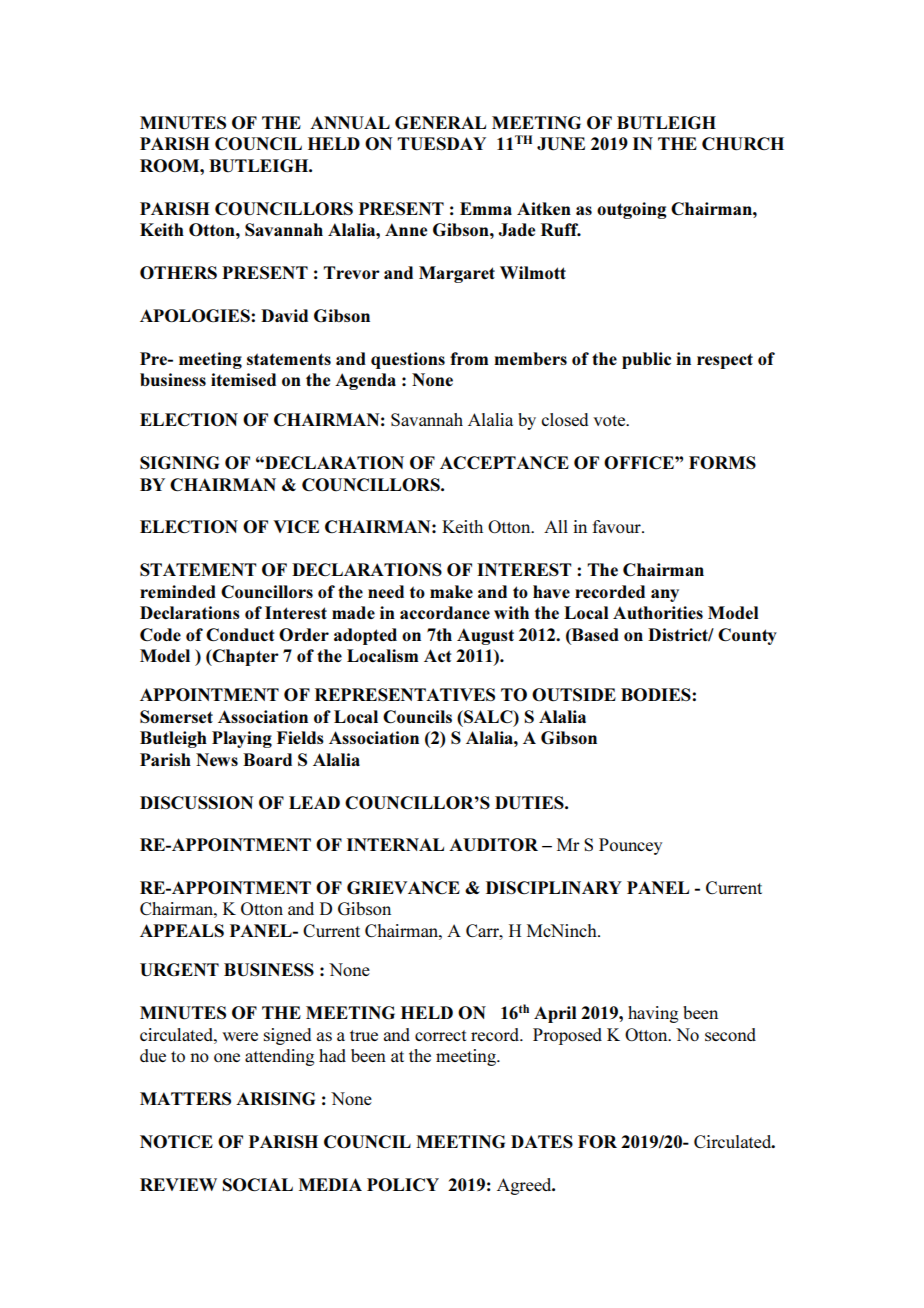 Image resolution: width=924 pixels, height=1308 pixels. What do you see at coordinates (657, 694) in the image?
I see `BODIES` at bounding box center [657, 694].
